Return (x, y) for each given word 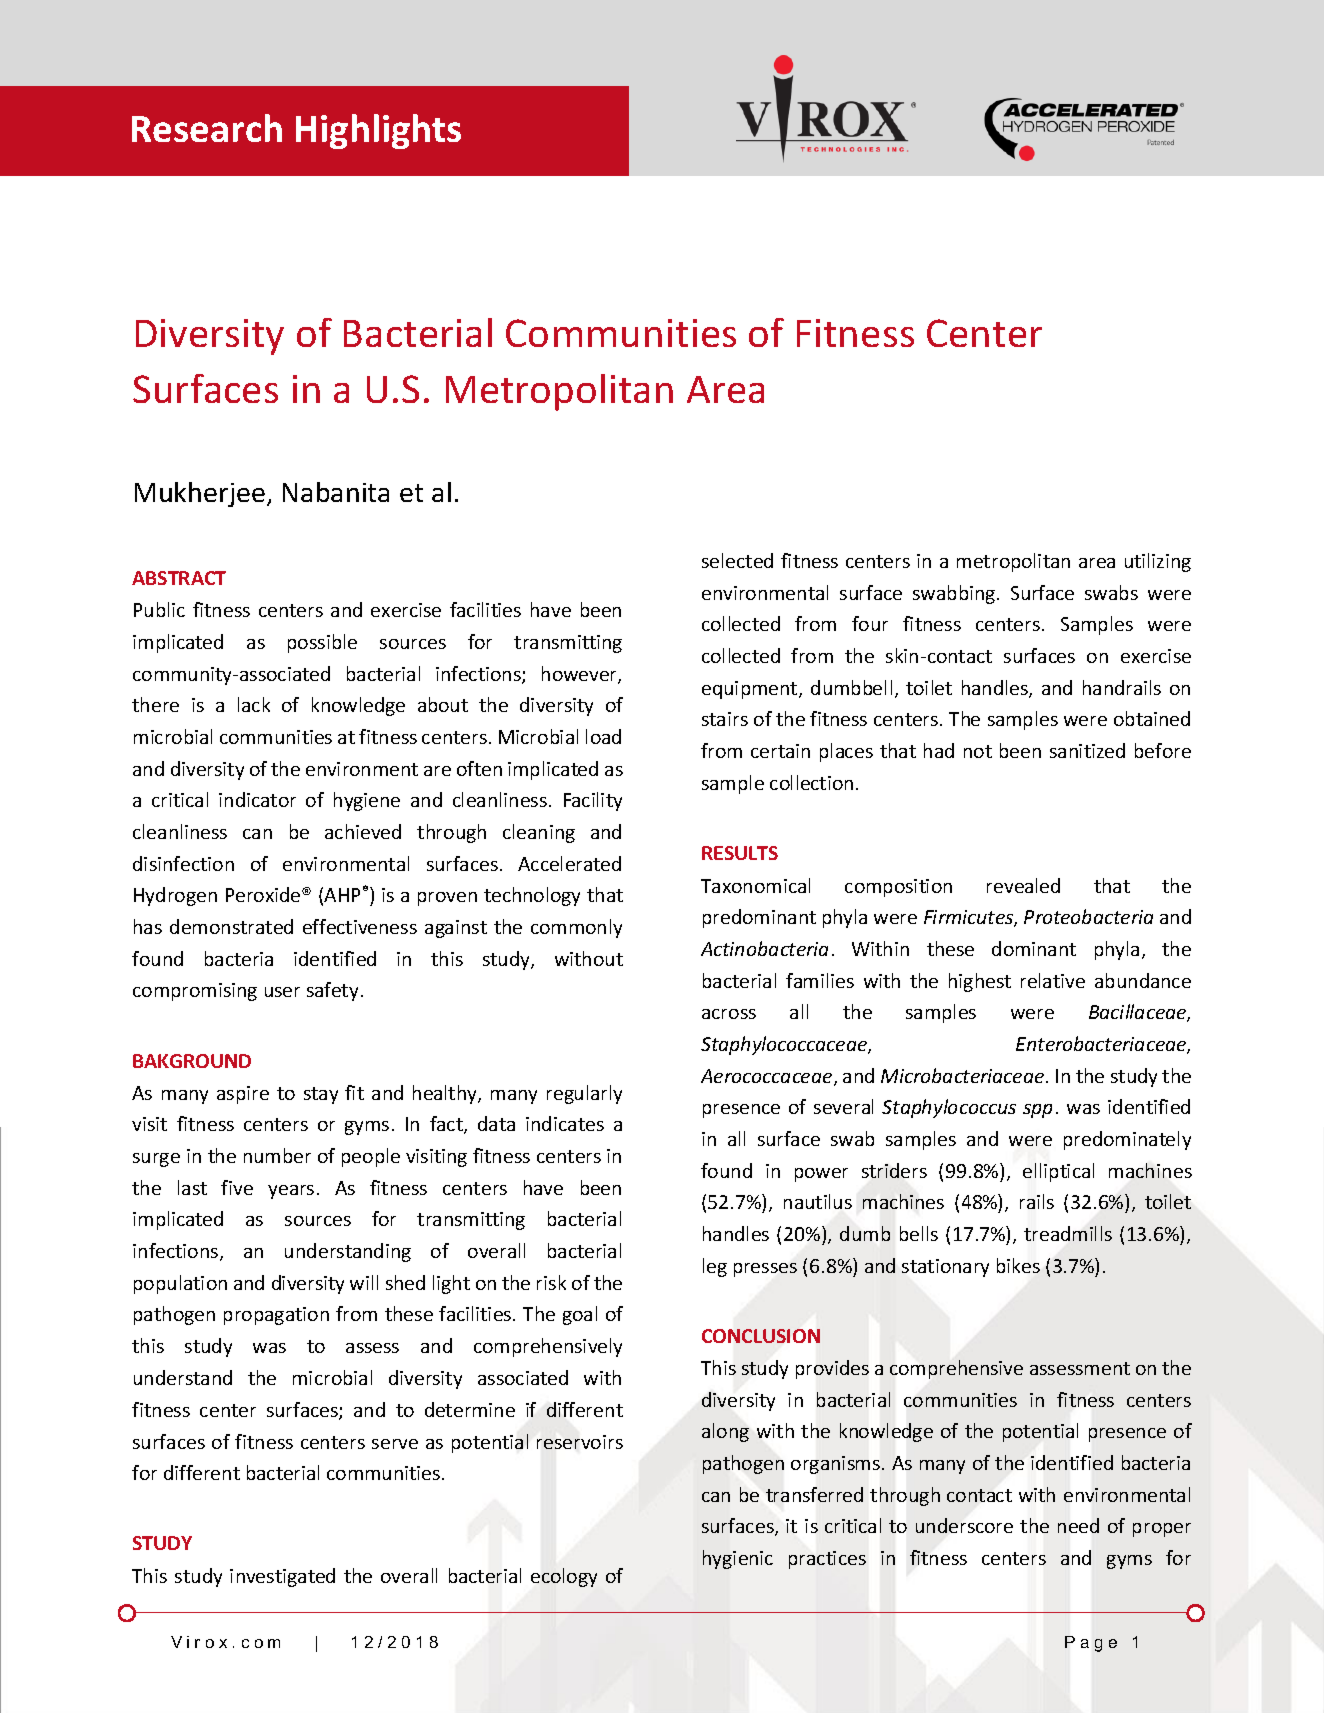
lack (254, 704)
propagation (276, 1316)
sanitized (1087, 750)
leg (715, 1267)
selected (737, 560)
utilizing (1158, 562)
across (729, 1014)
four (870, 623)
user (282, 992)
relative (1053, 980)
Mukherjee (200, 494)
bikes (1018, 1265)
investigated (282, 1577)
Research (207, 128)
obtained (1152, 718)
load (603, 736)
